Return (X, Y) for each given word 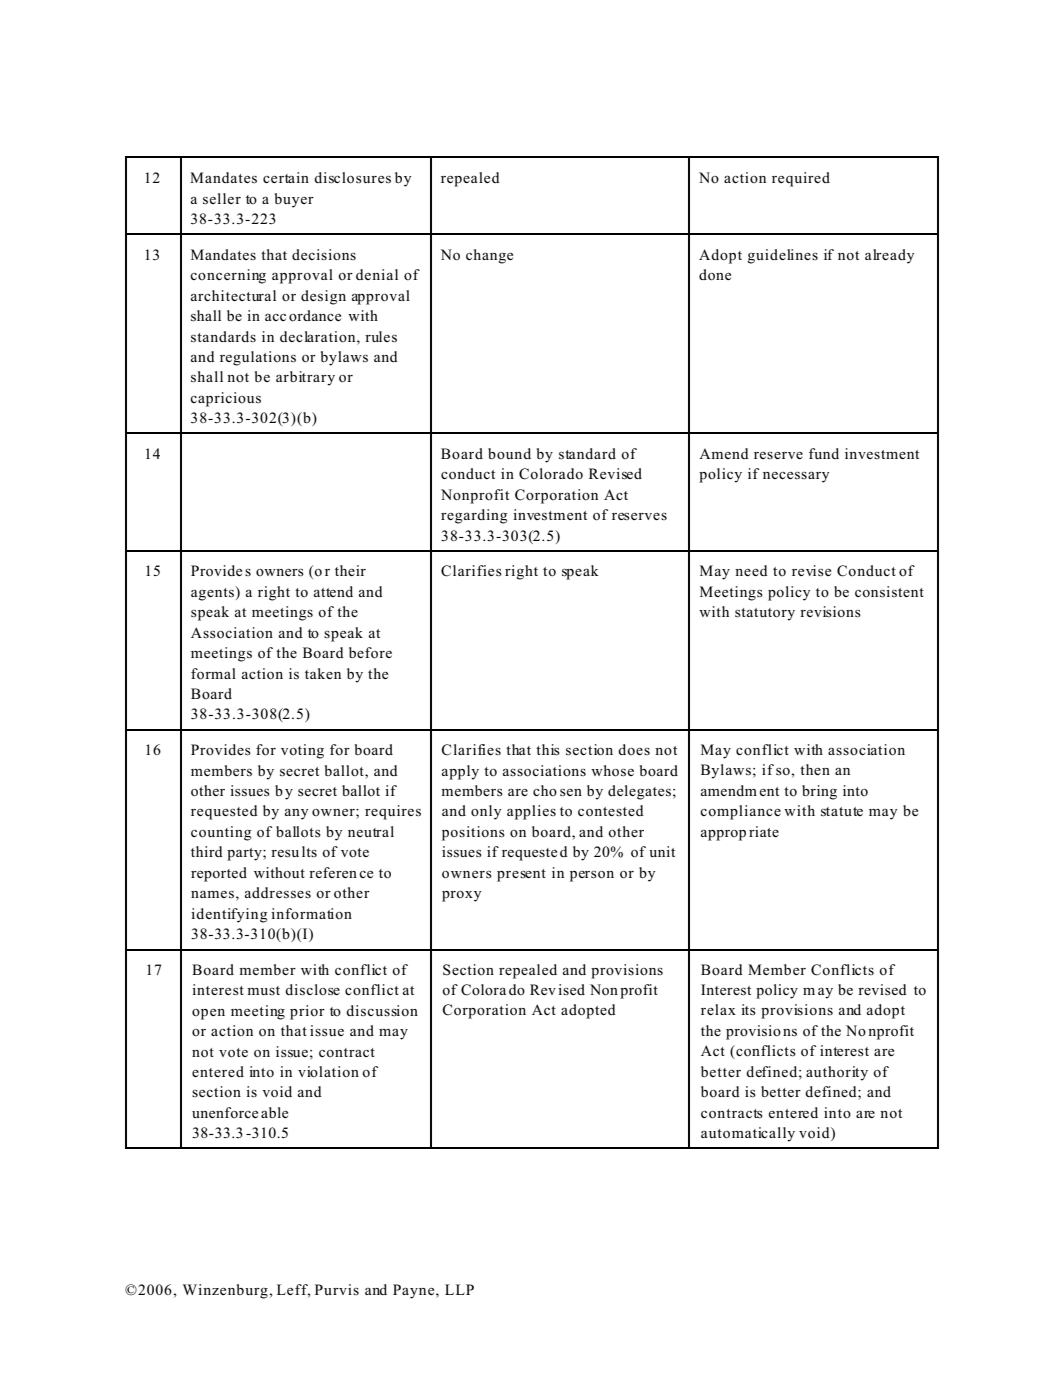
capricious (225, 399)
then (815, 769)
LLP (459, 1289)
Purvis (337, 1289)
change (489, 256)
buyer (294, 200)
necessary (796, 477)
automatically (748, 1134)
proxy (462, 896)
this (548, 750)
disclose (312, 990)
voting (302, 751)
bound (509, 453)
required (801, 179)
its (748, 1010)
